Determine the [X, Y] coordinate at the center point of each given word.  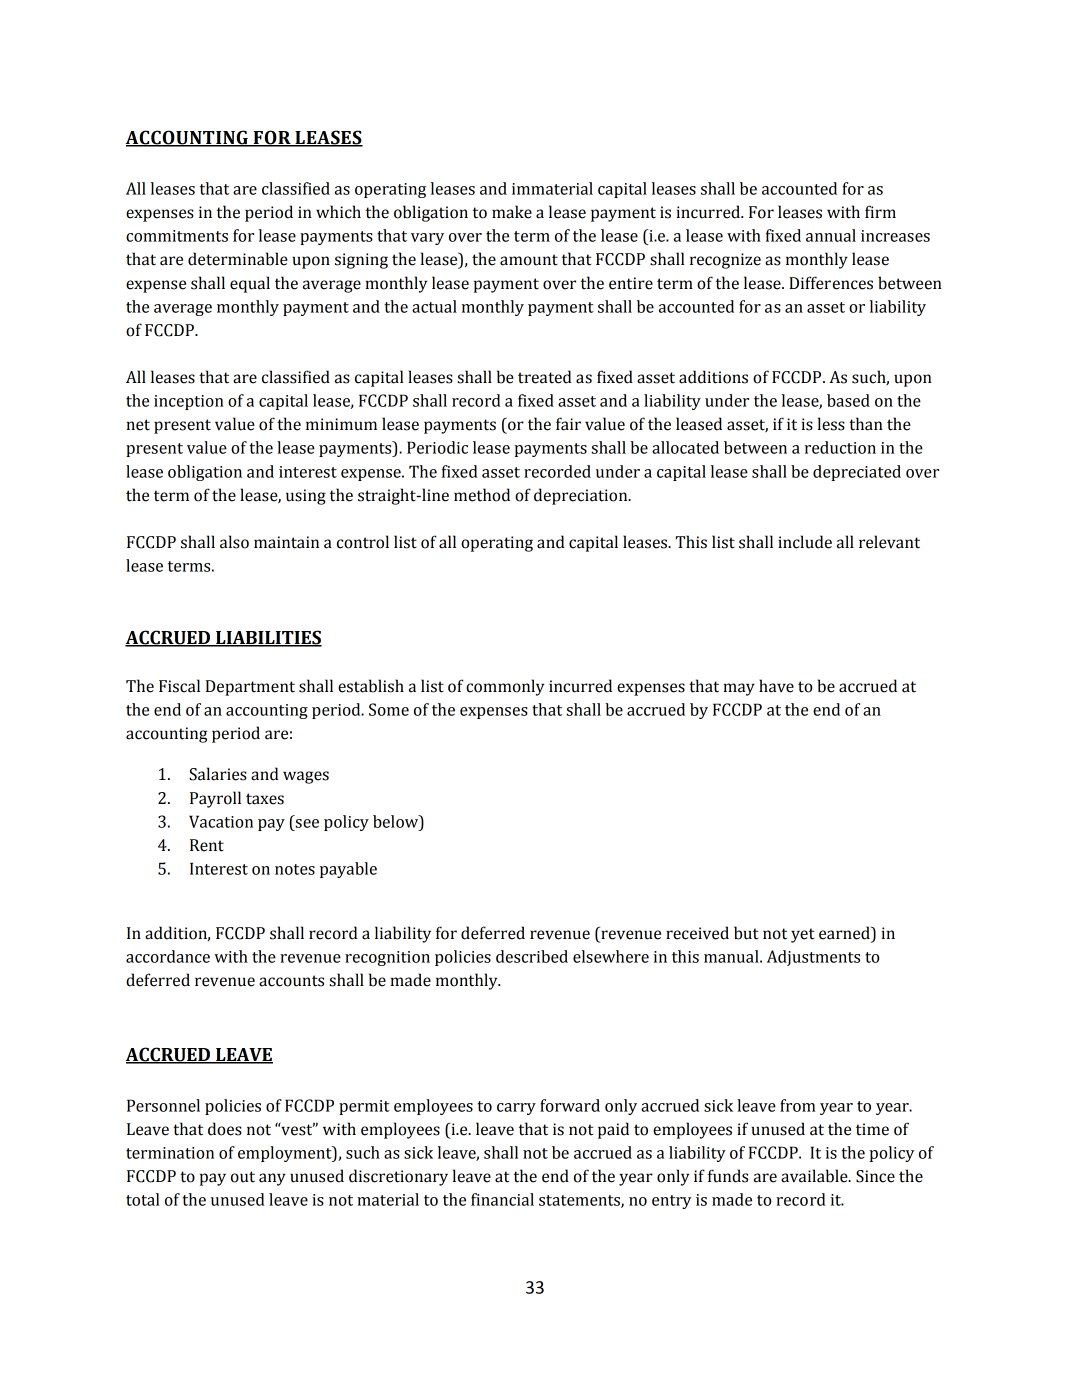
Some [389, 709]
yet [803, 935]
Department [250, 688]
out [243, 1177]
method [482, 495]
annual [831, 235]
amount [529, 260]
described [532, 956]
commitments [177, 236]
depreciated [857, 473]
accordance [168, 956]
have [776, 686]
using [306, 497]
